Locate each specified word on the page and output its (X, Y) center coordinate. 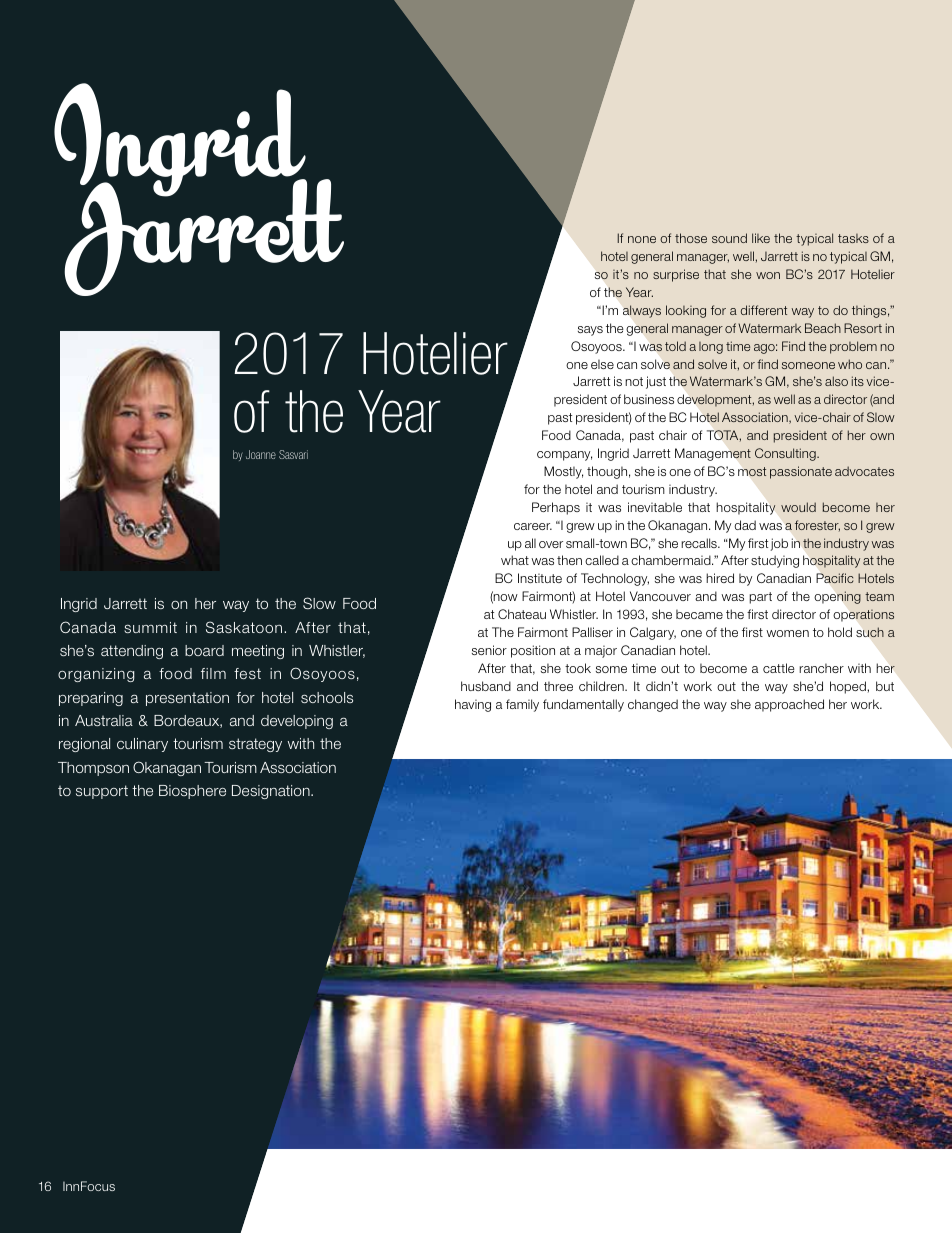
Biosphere (192, 792)
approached (789, 705)
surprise (676, 275)
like (761, 238)
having (473, 705)
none (642, 239)
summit (150, 627)
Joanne (261, 454)
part (760, 598)
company (564, 456)
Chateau (522, 614)
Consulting (786, 454)
